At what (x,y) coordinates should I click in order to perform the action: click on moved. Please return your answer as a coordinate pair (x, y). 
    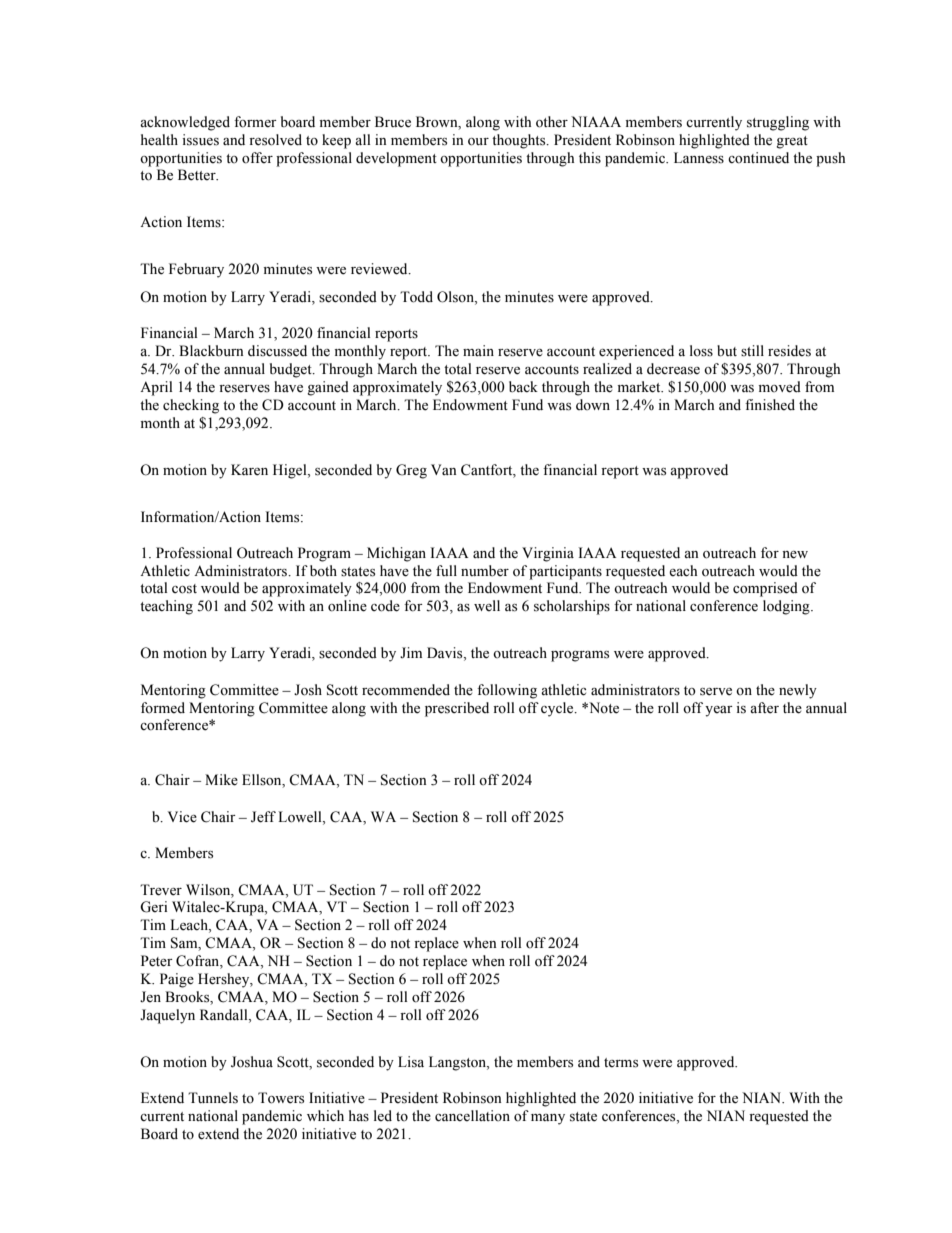
    Looking at the image, I should click on (780, 387).
